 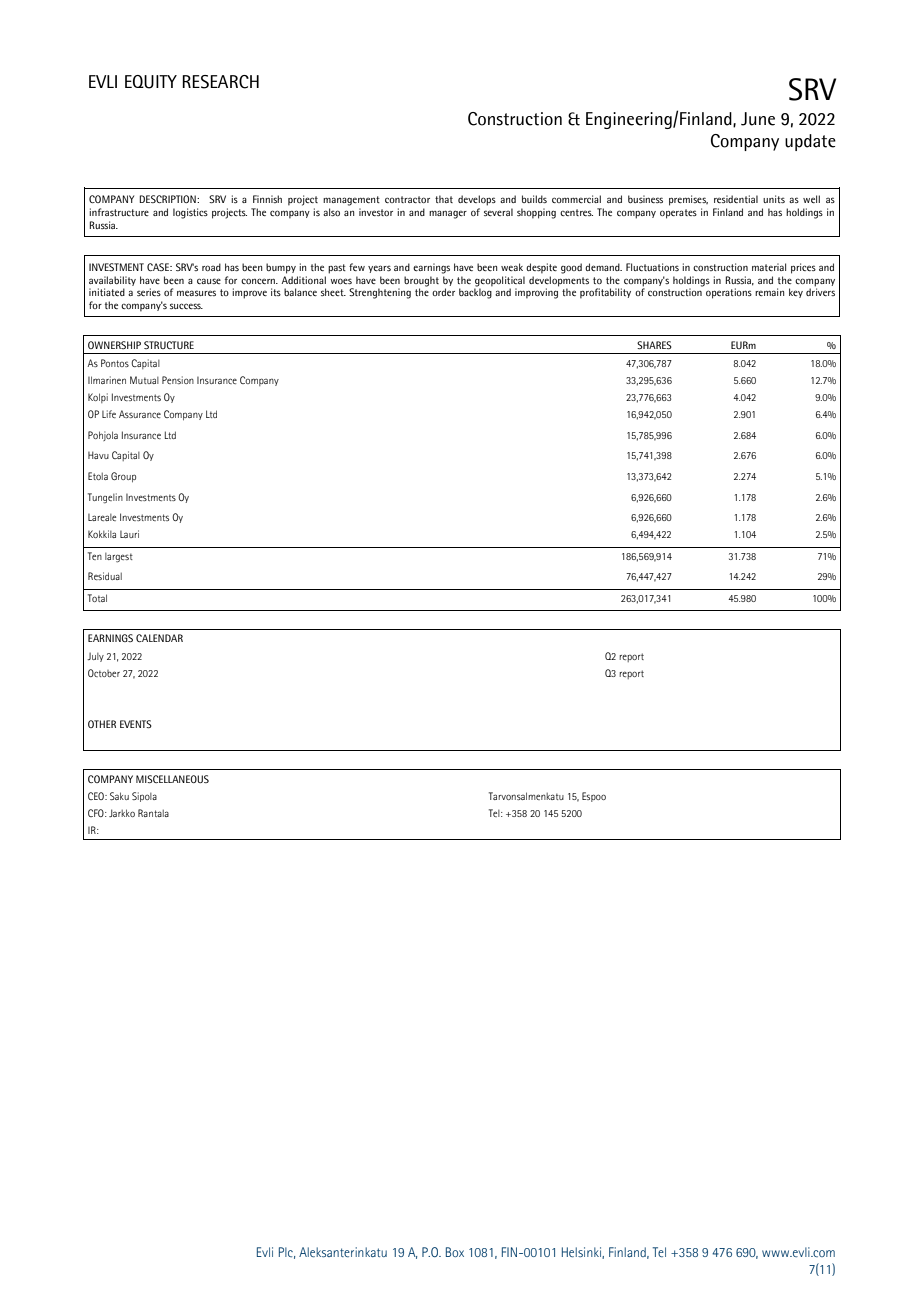 What do you see at coordinates (151, 82) in the screenshot?
I see `EQUITY` at bounding box center [151, 82].
